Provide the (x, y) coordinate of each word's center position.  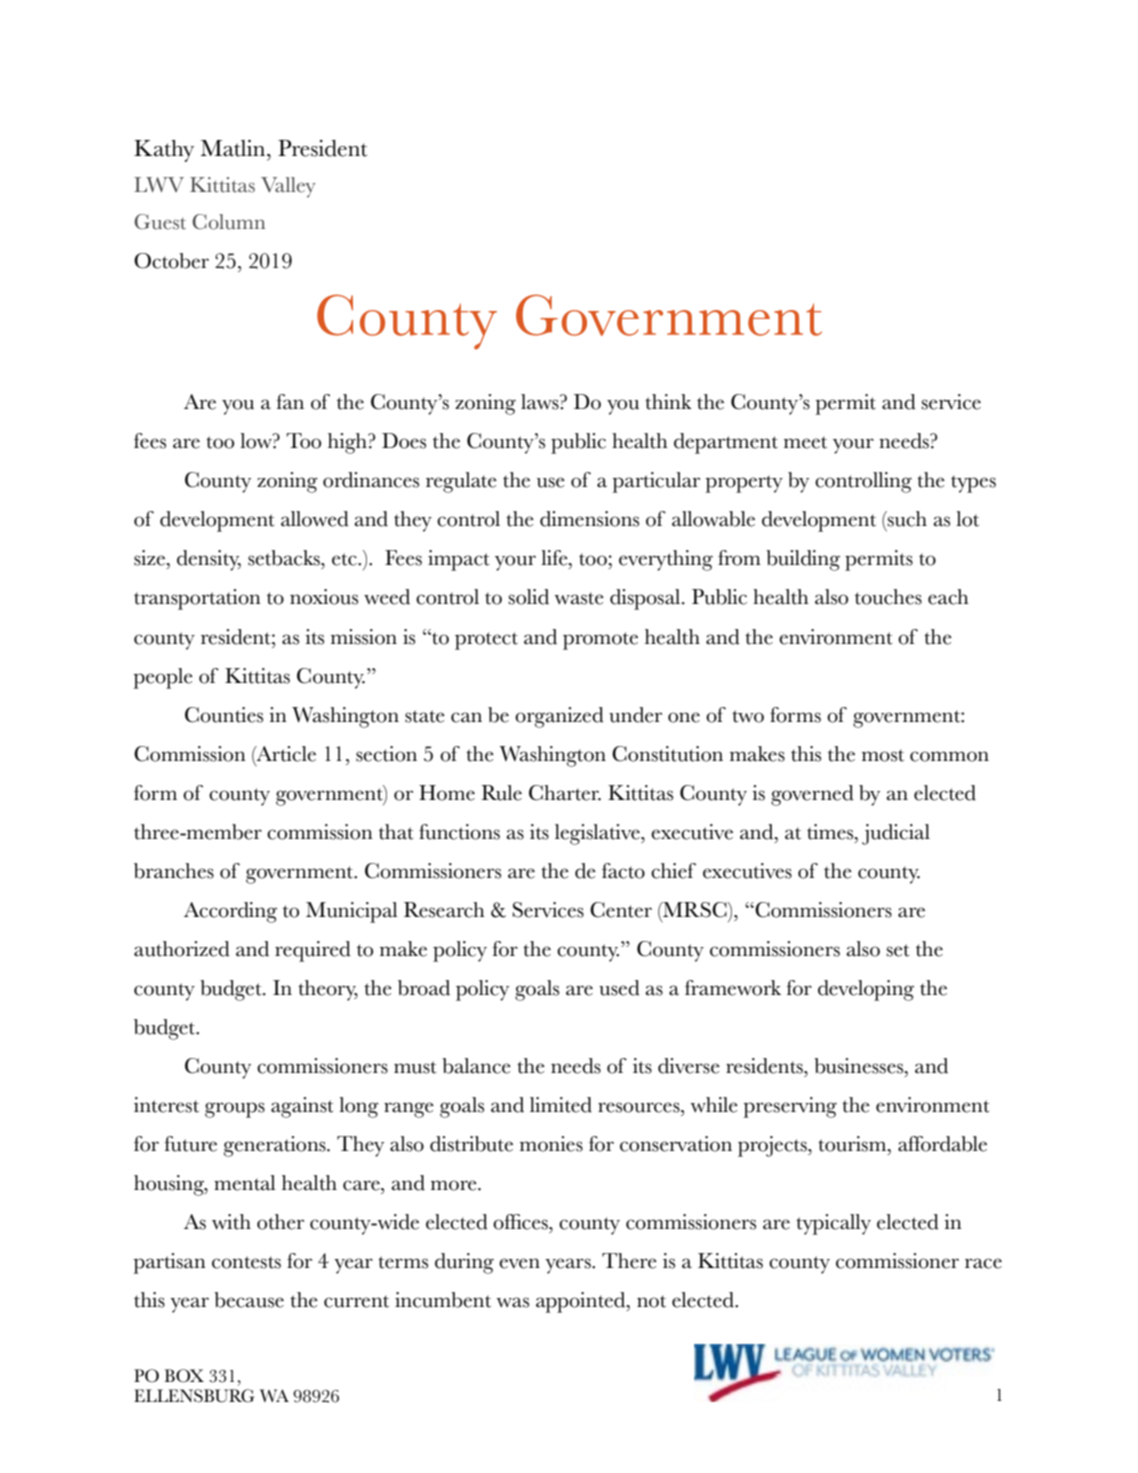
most (883, 755)
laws (541, 402)
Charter (565, 793)
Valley (288, 187)
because (249, 1300)
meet (805, 442)
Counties (224, 715)
